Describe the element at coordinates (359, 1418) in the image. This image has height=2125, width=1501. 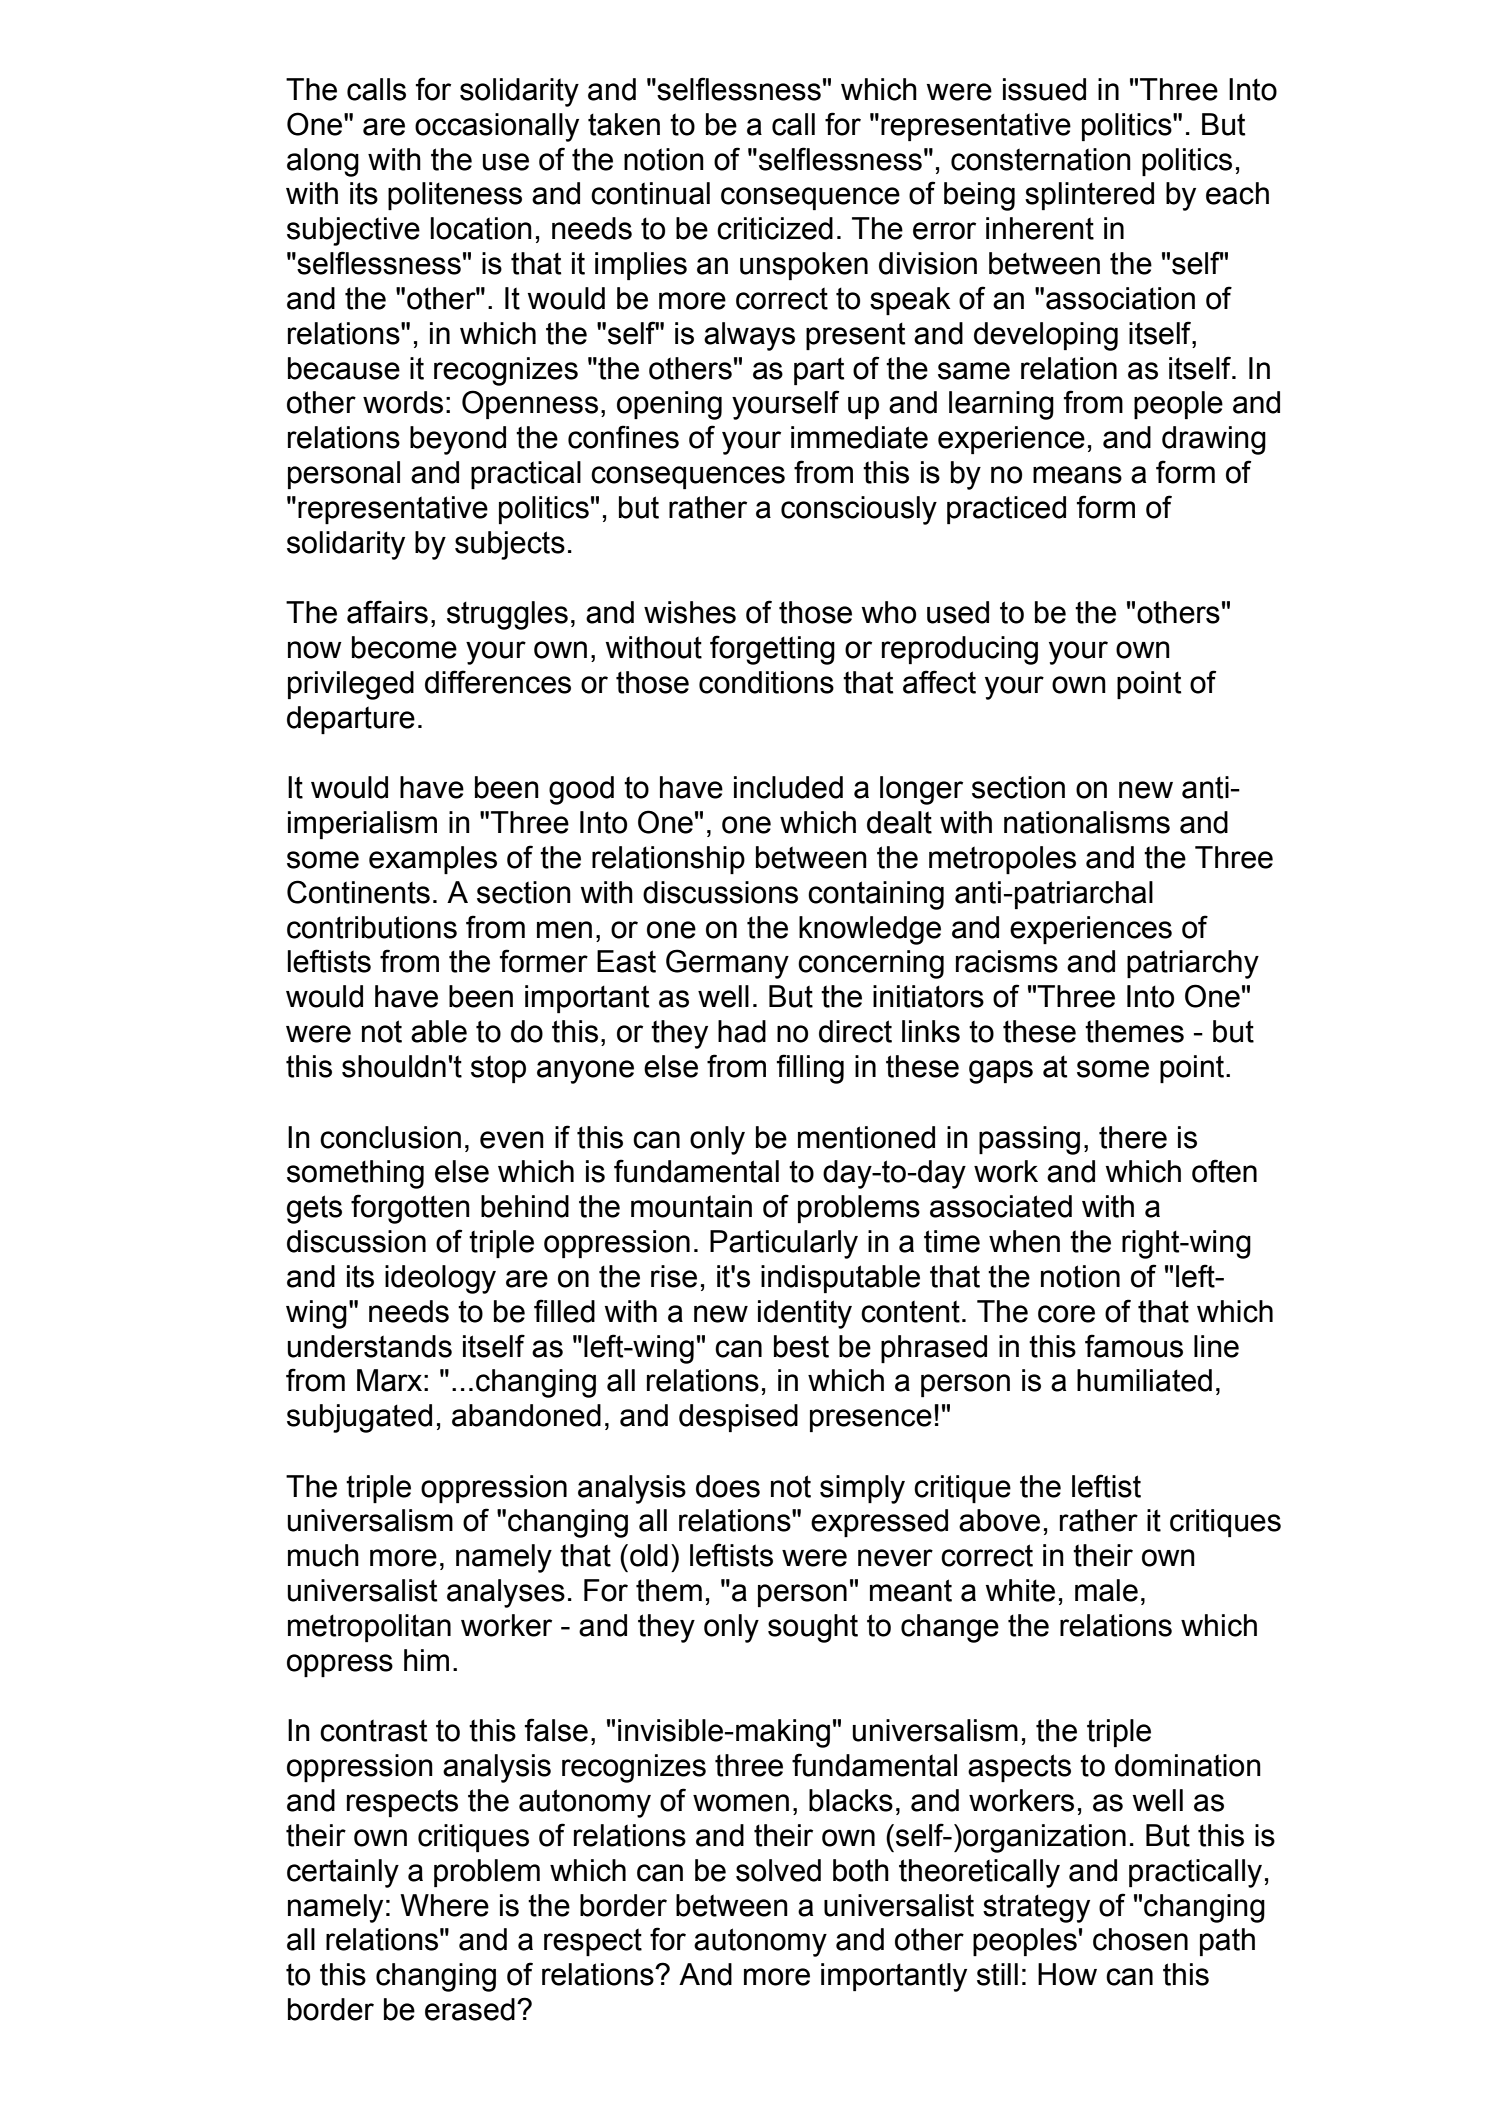
I see `subjugated` at that location.
